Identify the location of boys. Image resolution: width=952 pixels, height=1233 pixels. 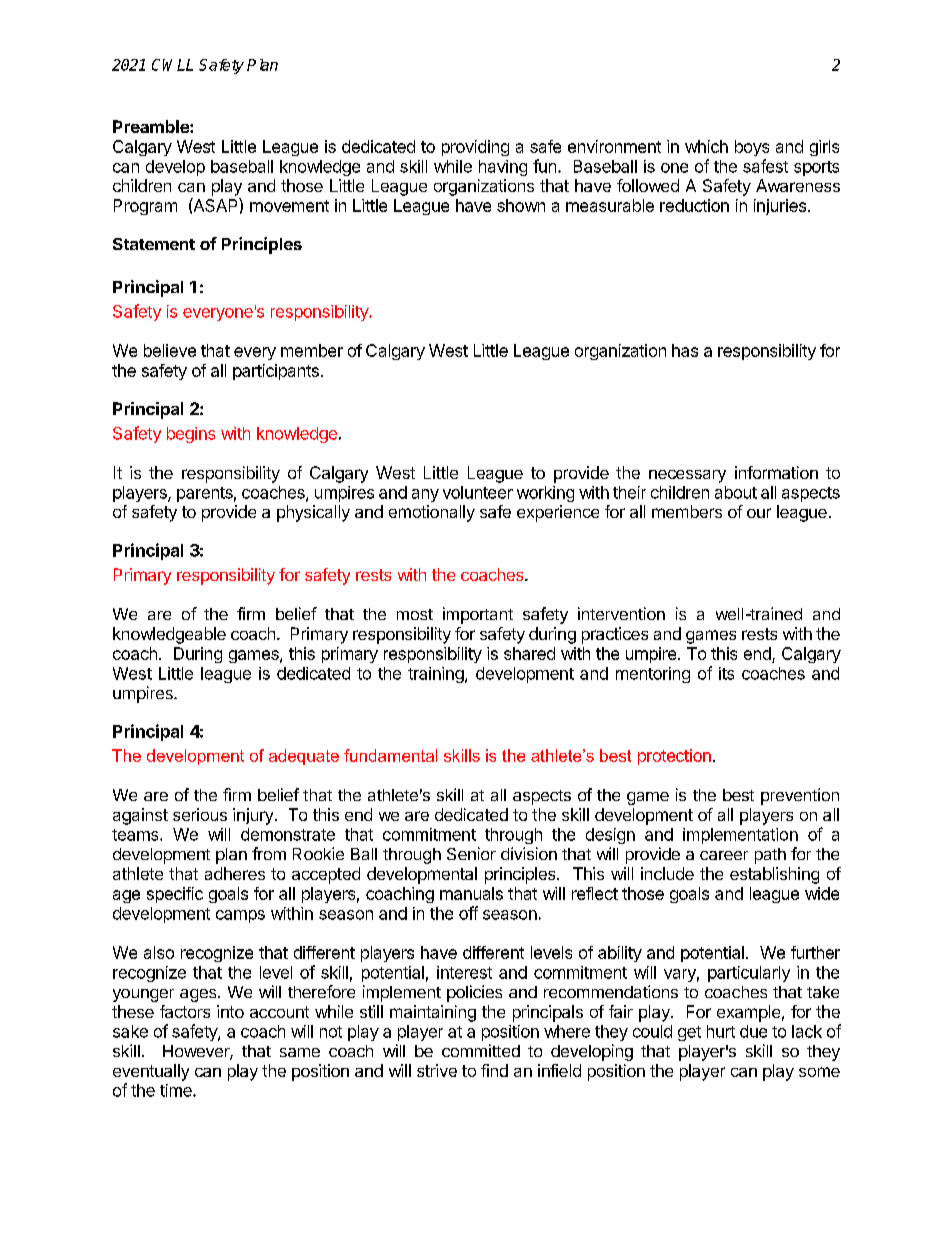
(752, 148).
